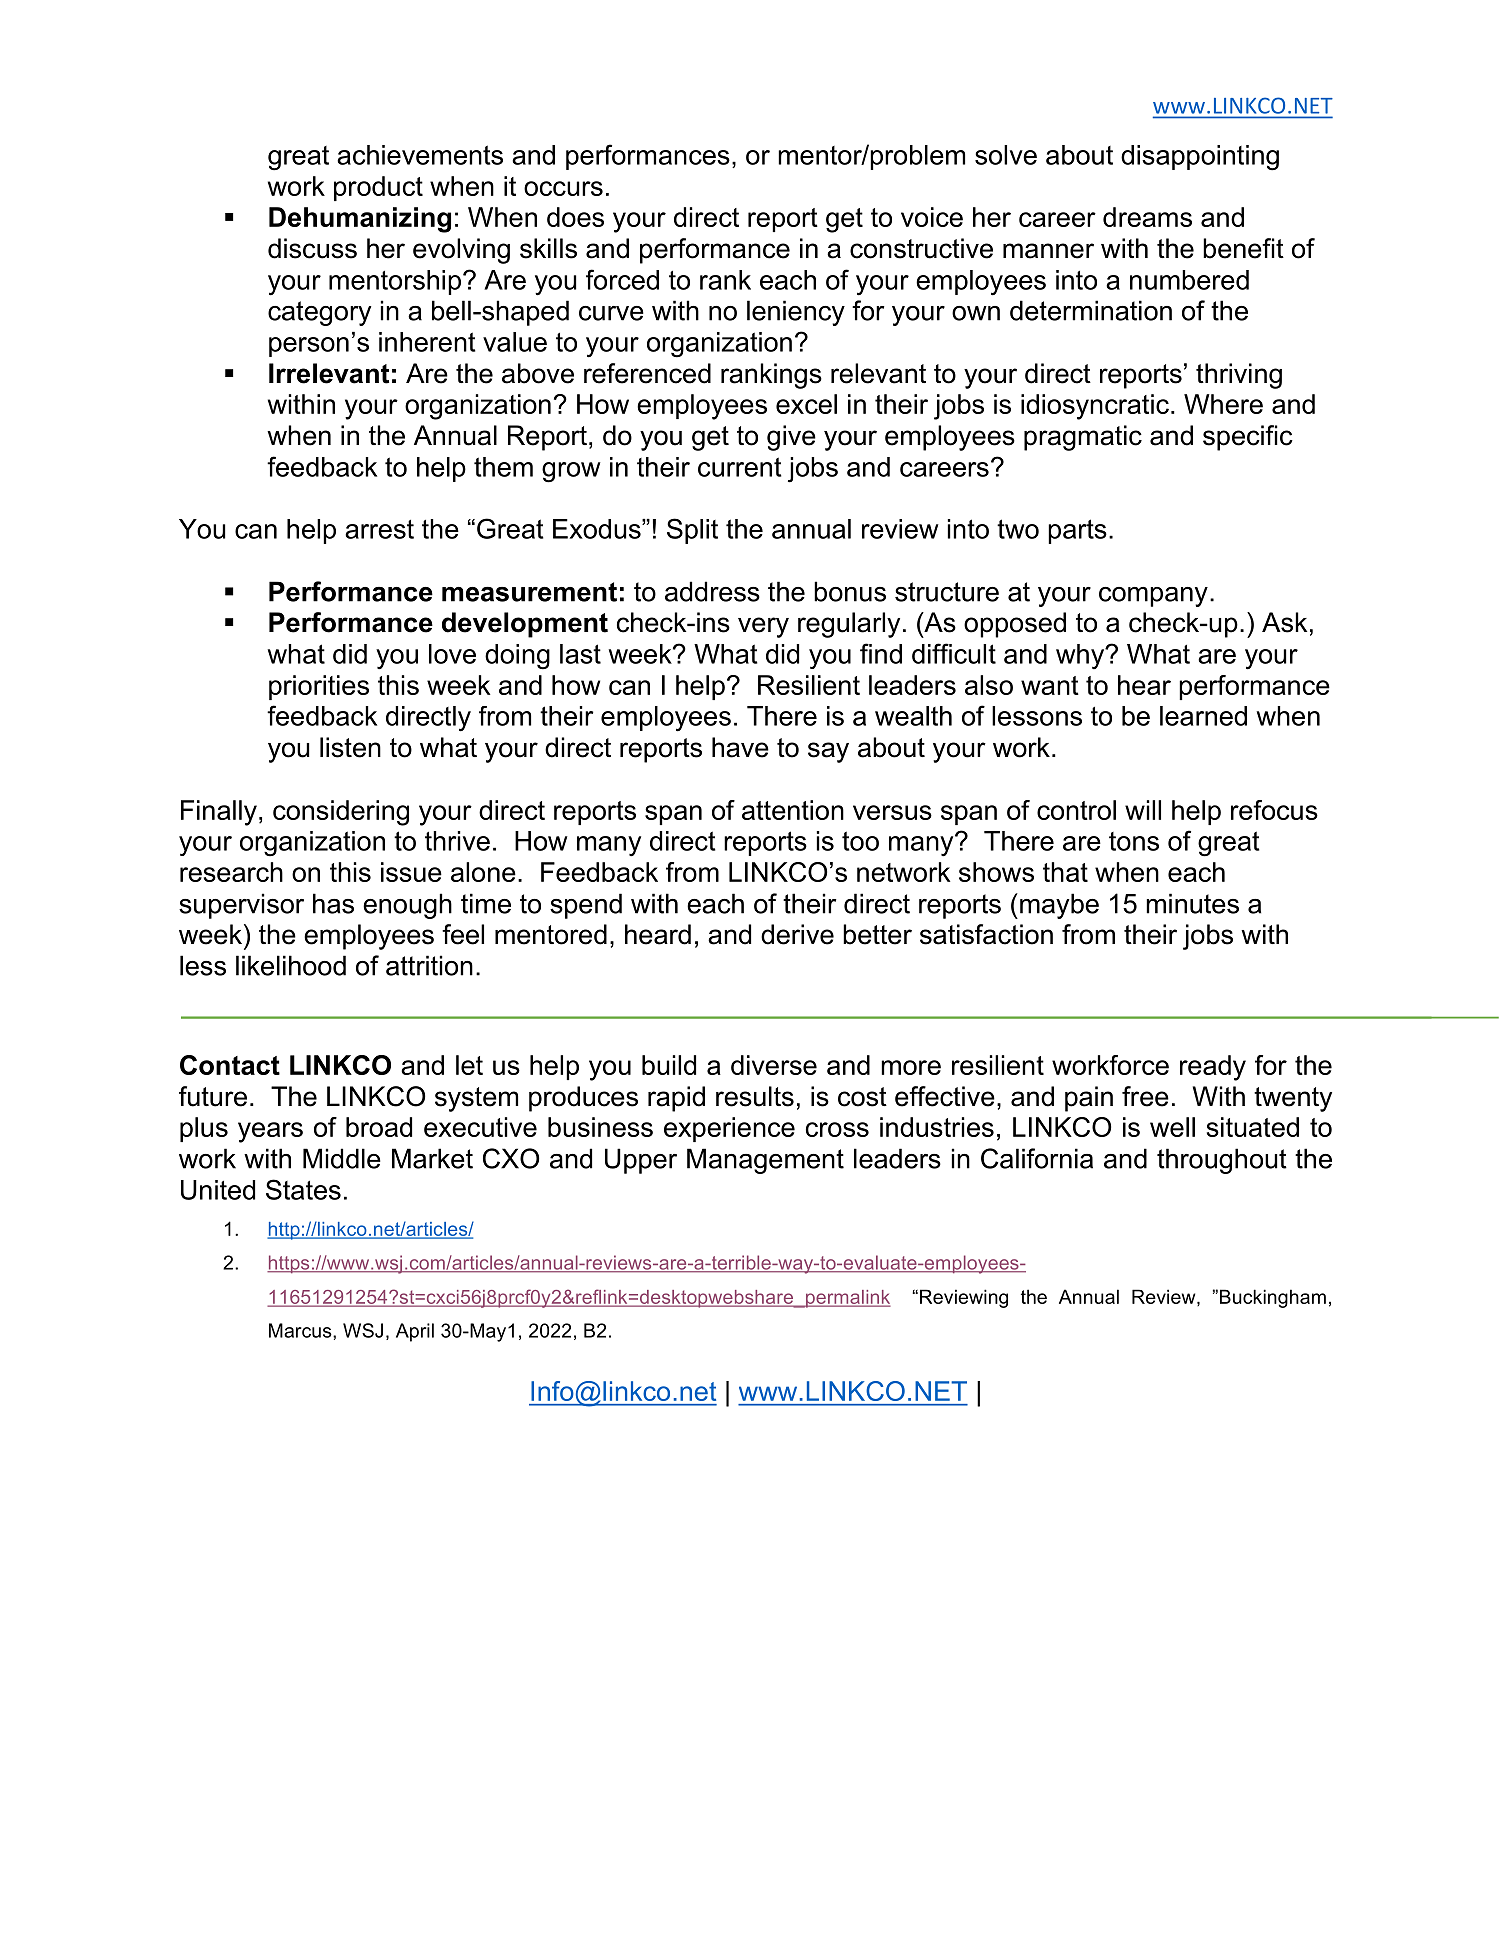 This screenshot has height=1953, width=1509. What do you see at coordinates (1203, 716) in the screenshot?
I see `learned` at bounding box center [1203, 716].
